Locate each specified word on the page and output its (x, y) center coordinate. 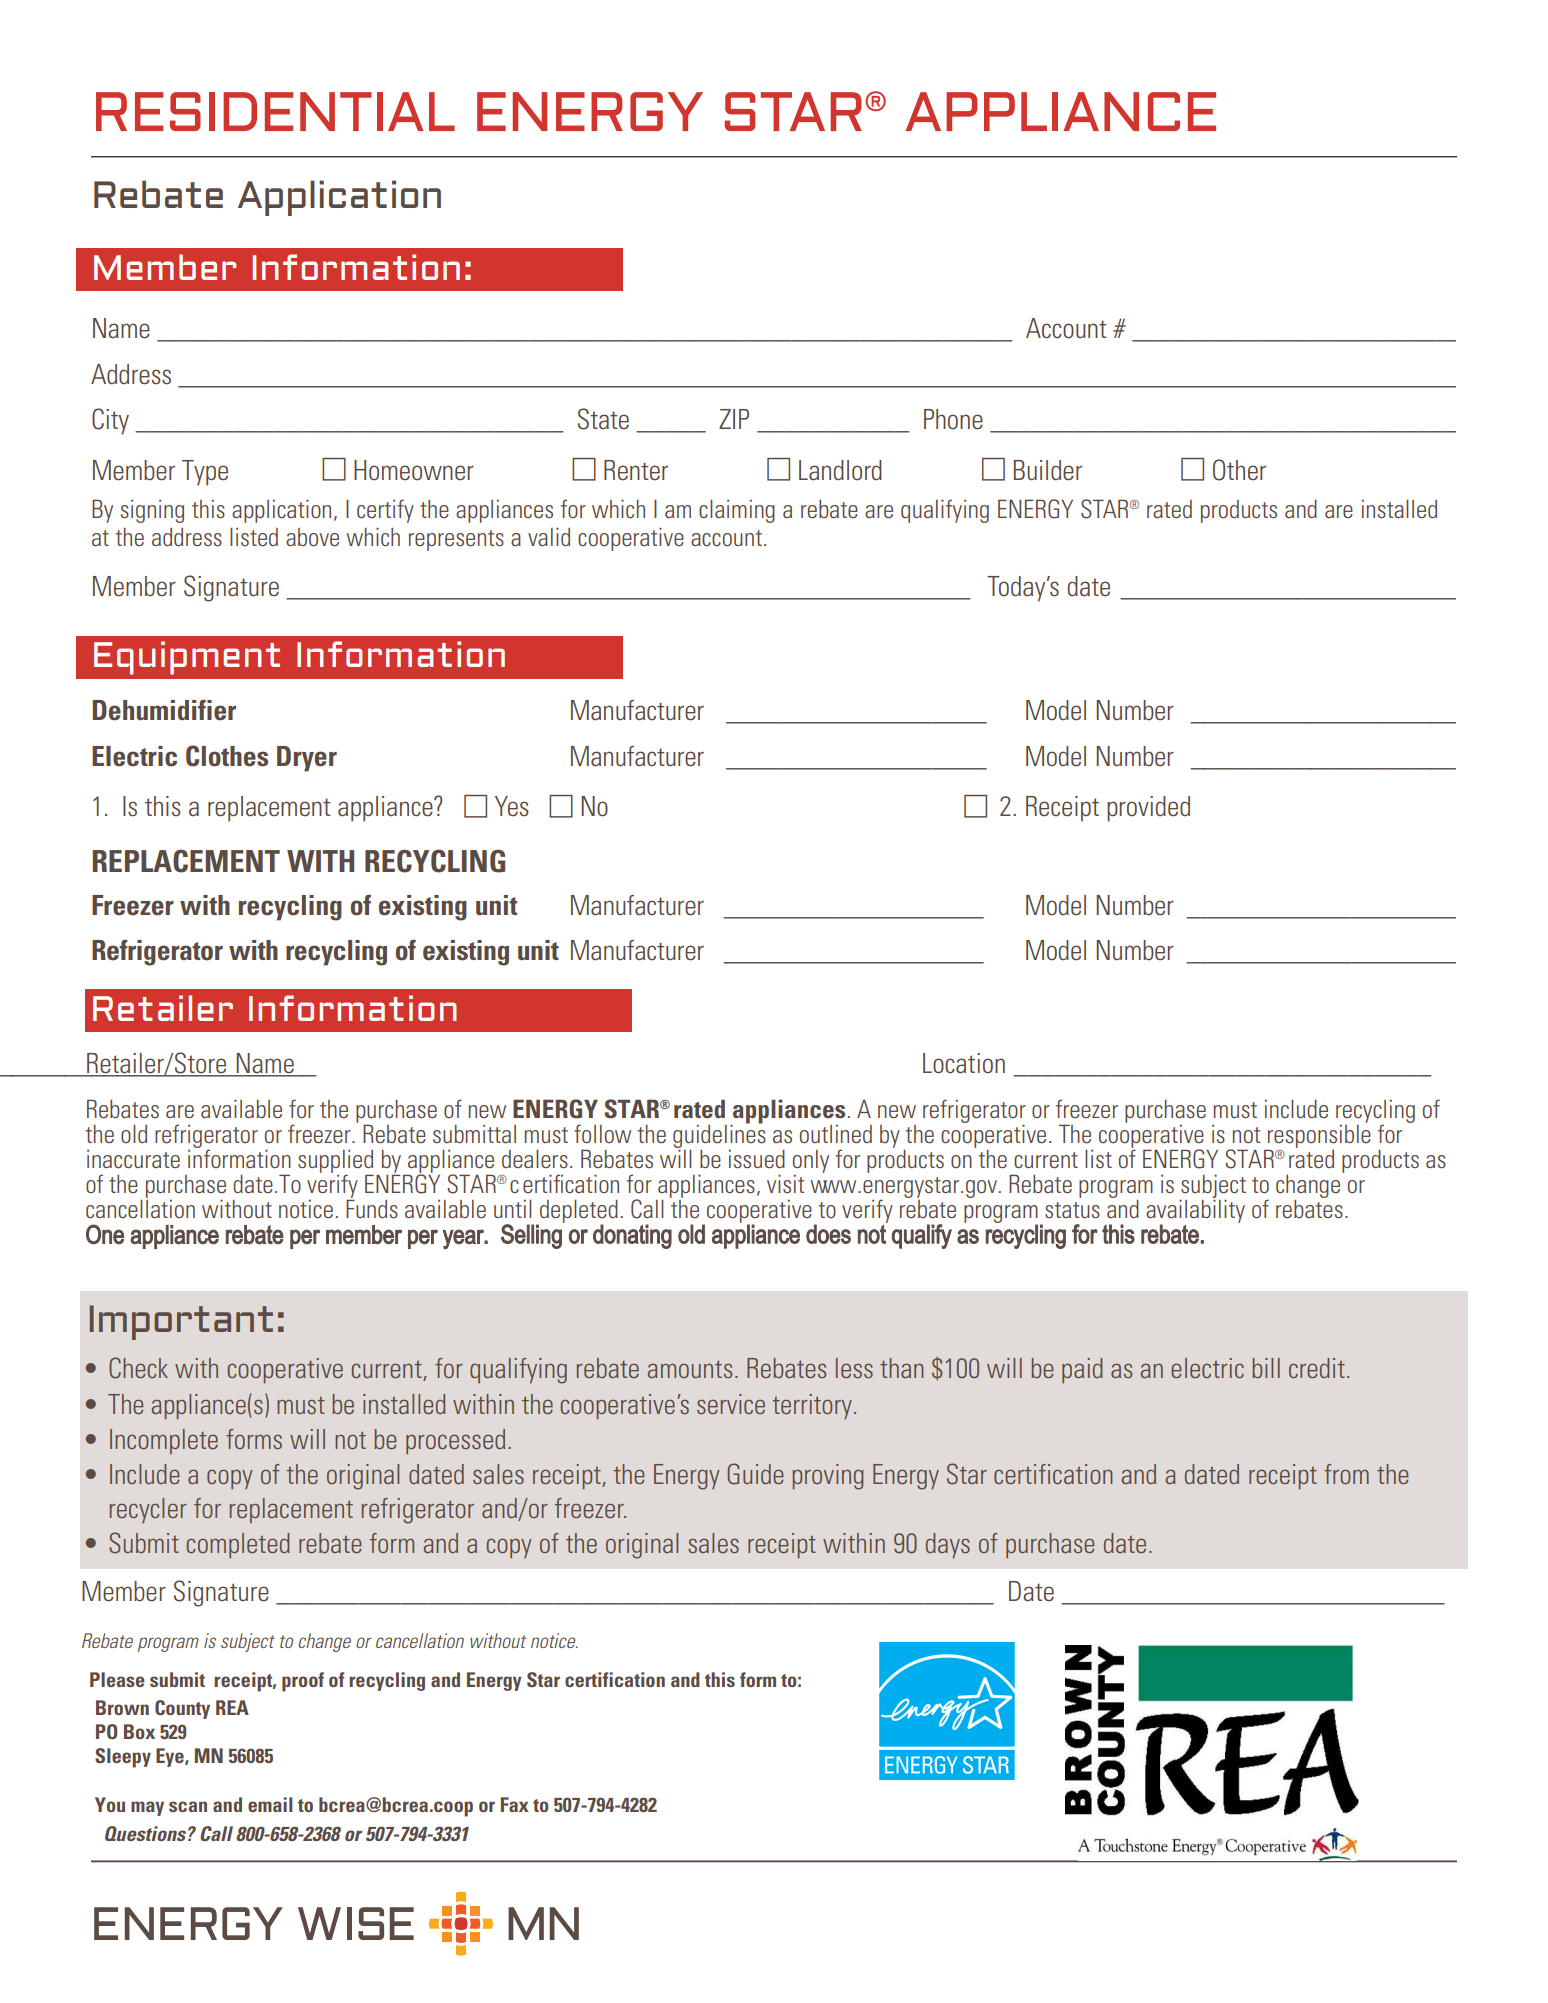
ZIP (734, 419)
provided (1148, 809)
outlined (836, 1134)
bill (1266, 1368)
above (312, 537)
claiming (737, 511)
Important (181, 1322)
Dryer (307, 759)
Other (1239, 470)
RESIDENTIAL (275, 111)
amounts (690, 1369)
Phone (953, 419)
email (270, 1804)
